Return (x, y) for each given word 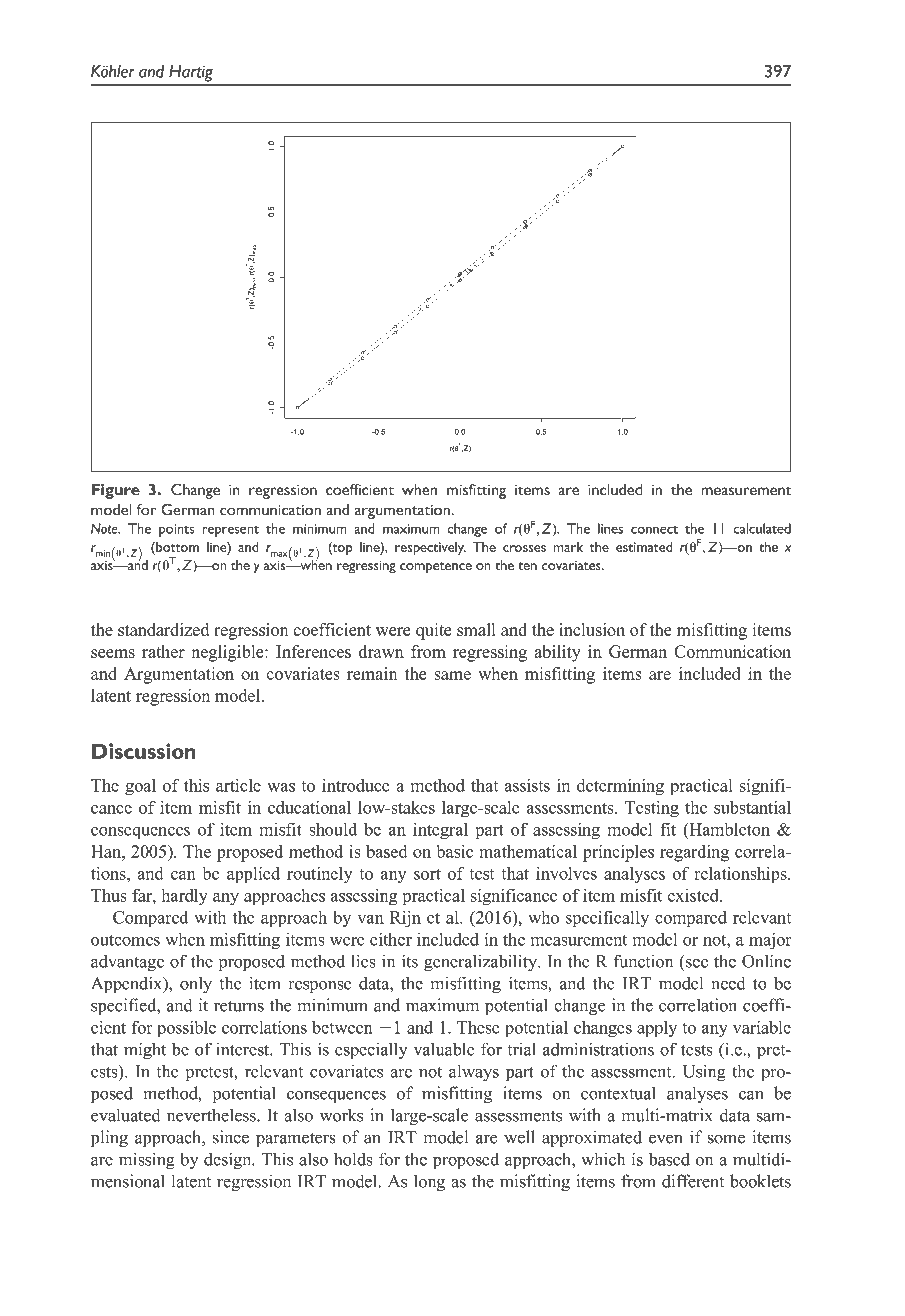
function (643, 961)
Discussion (144, 751)
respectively (430, 549)
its (410, 961)
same (452, 675)
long (429, 1183)
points (176, 530)
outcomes (125, 940)
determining (620, 787)
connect (654, 530)
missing (147, 1161)
